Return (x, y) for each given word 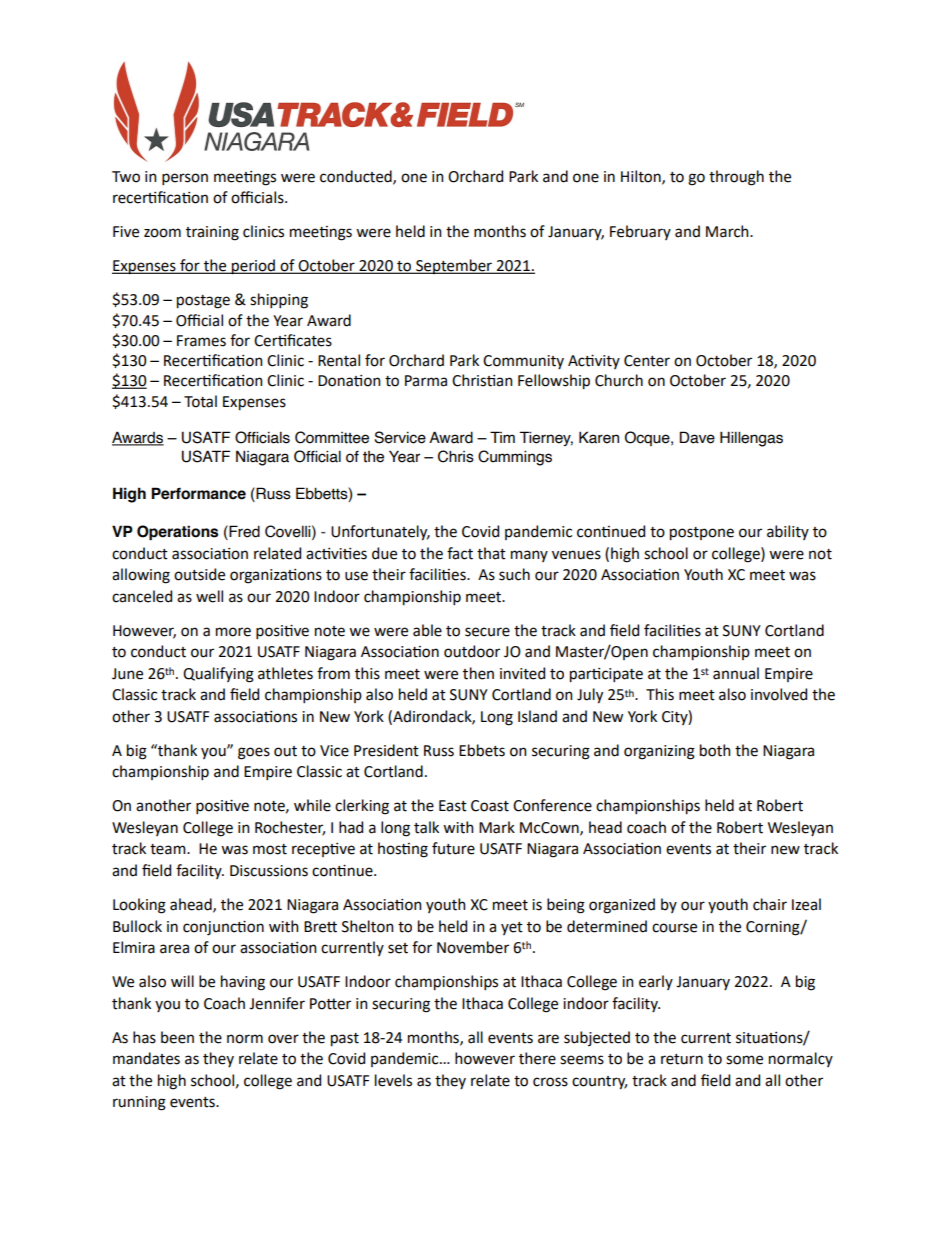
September (454, 266)
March (728, 231)
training (212, 233)
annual (736, 673)
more (233, 632)
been (177, 1037)
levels (393, 1080)
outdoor (472, 651)
